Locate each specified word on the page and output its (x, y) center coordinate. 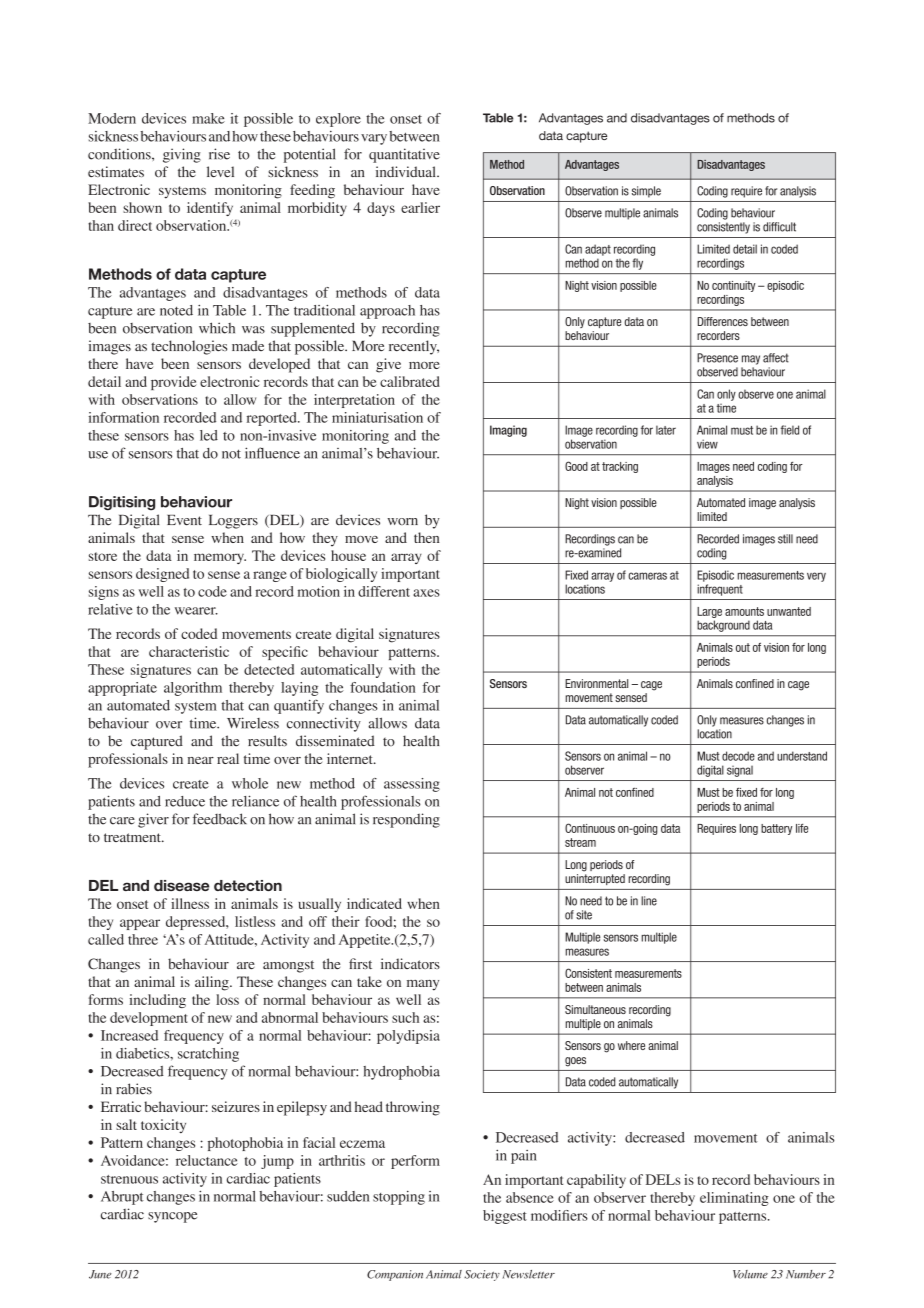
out (743, 647)
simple (646, 192)
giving (182, 155)
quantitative (404, 155)
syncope (172, 1217)
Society (482, 1275)
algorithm (193, 689)
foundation (382, 687)
